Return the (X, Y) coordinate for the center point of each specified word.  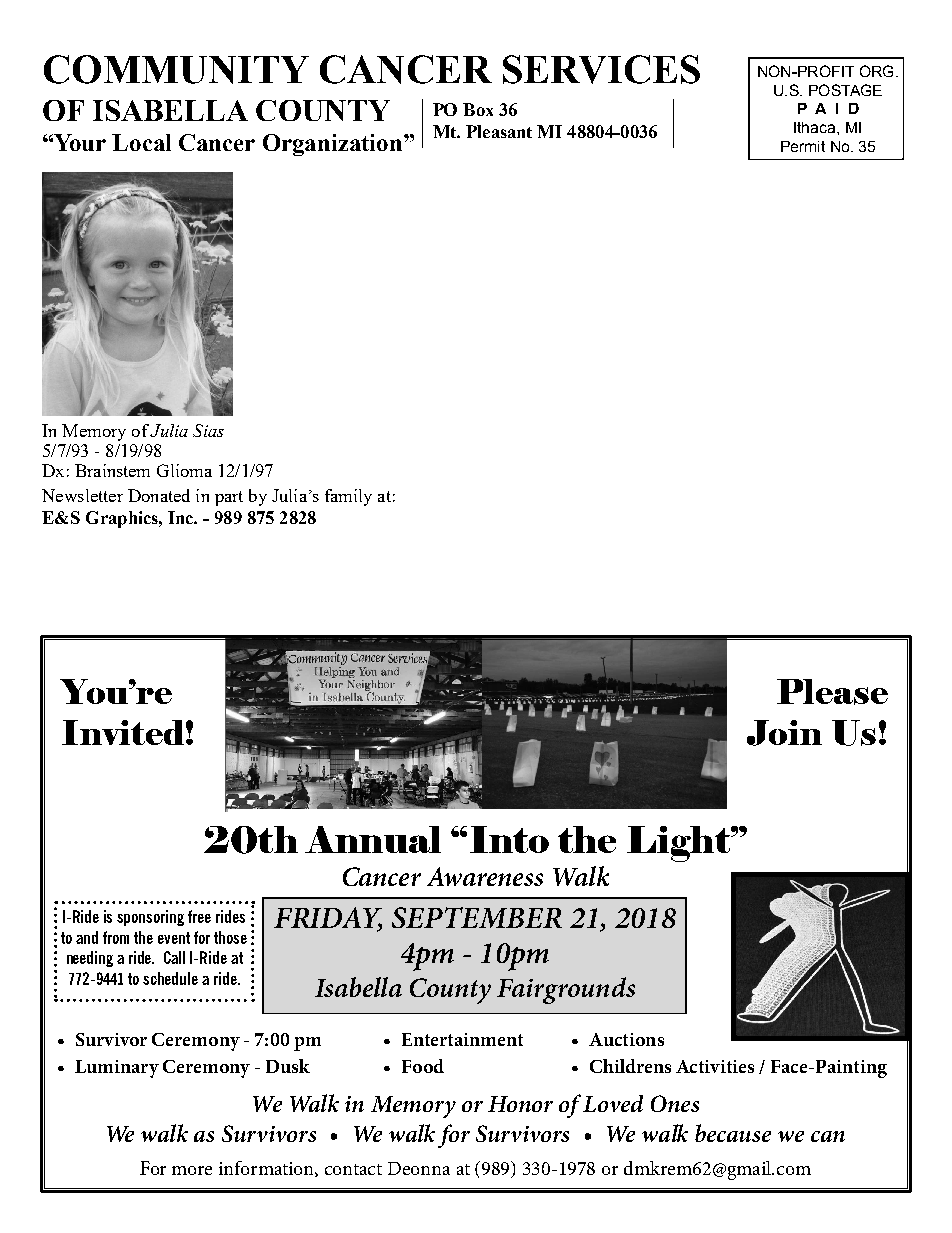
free (199, 916)
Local (141, 142)
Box (478, 109)
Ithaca (816, 127)
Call (174, 957)
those (230, 937)
